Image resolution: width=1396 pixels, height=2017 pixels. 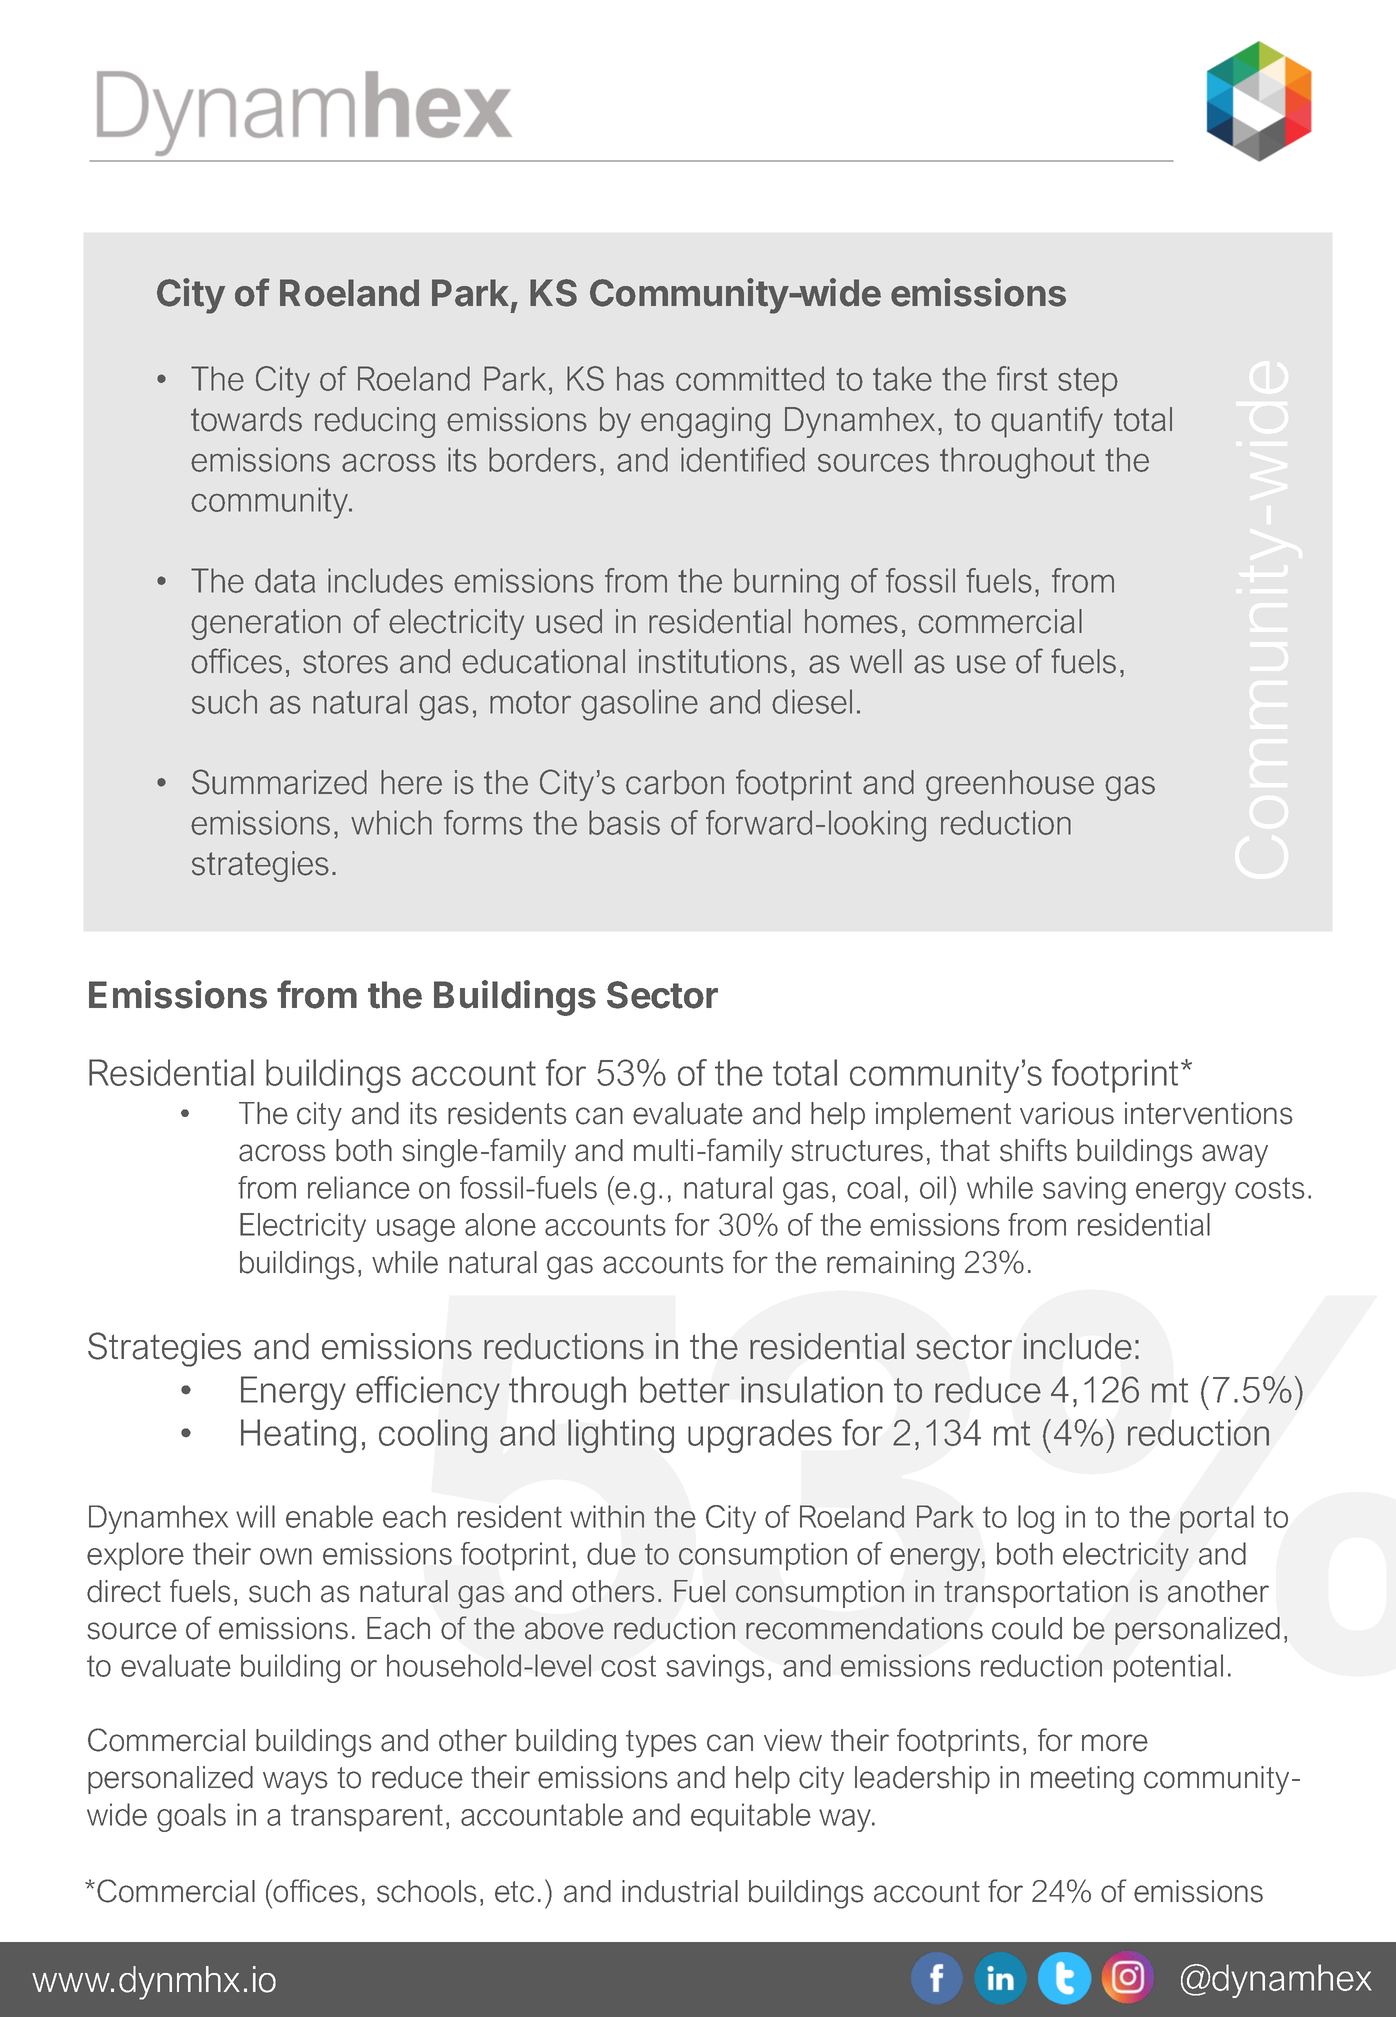 I want to click on Heating, so click(x=298, y=1436).
